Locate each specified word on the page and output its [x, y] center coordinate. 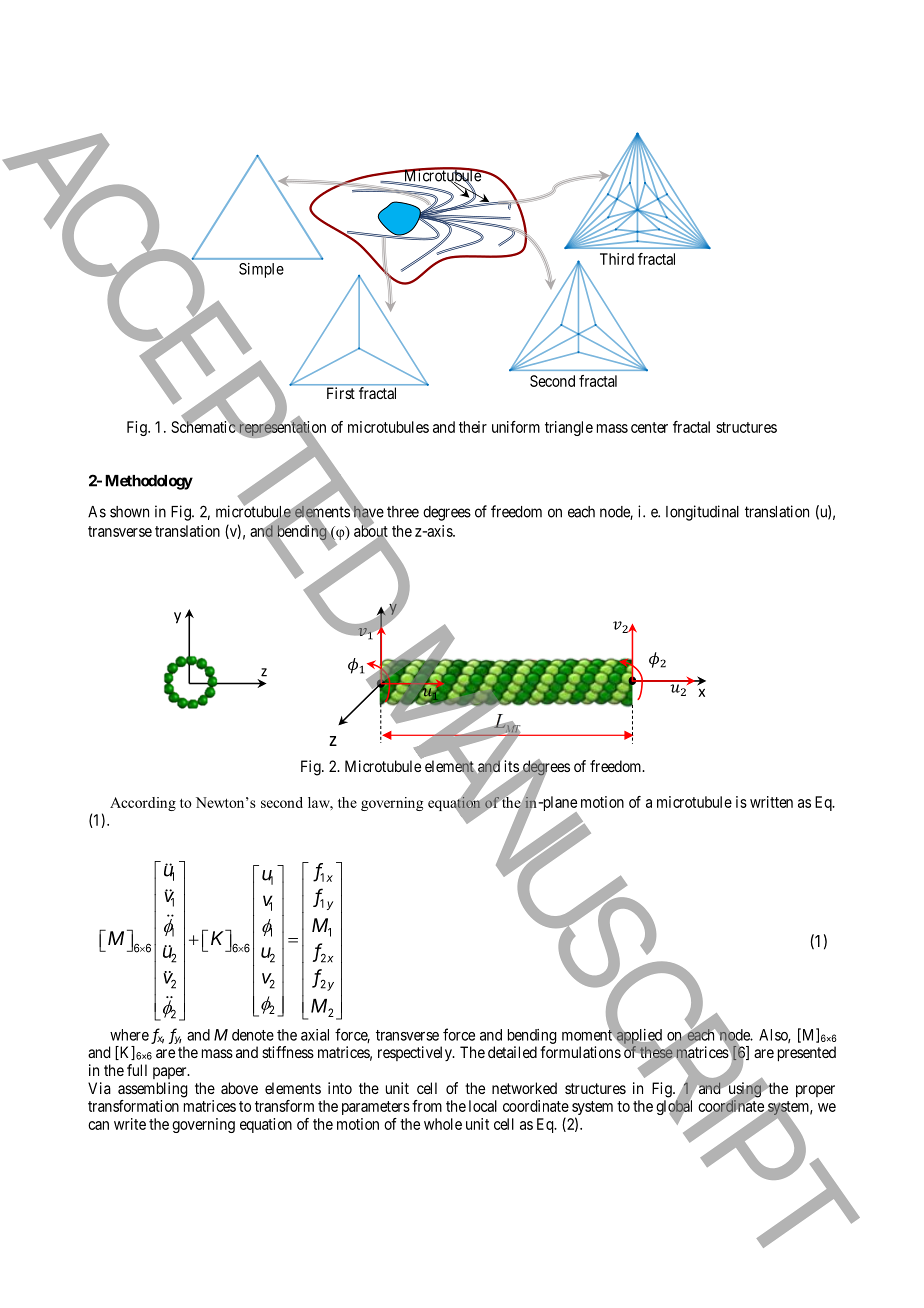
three [403, 512]
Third [617, 259]
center [649, 427]
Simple [261, 270]
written [771, 802]
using [745, 1090]
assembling [153, 1090]
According [143, 804]
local [483, 1106]
